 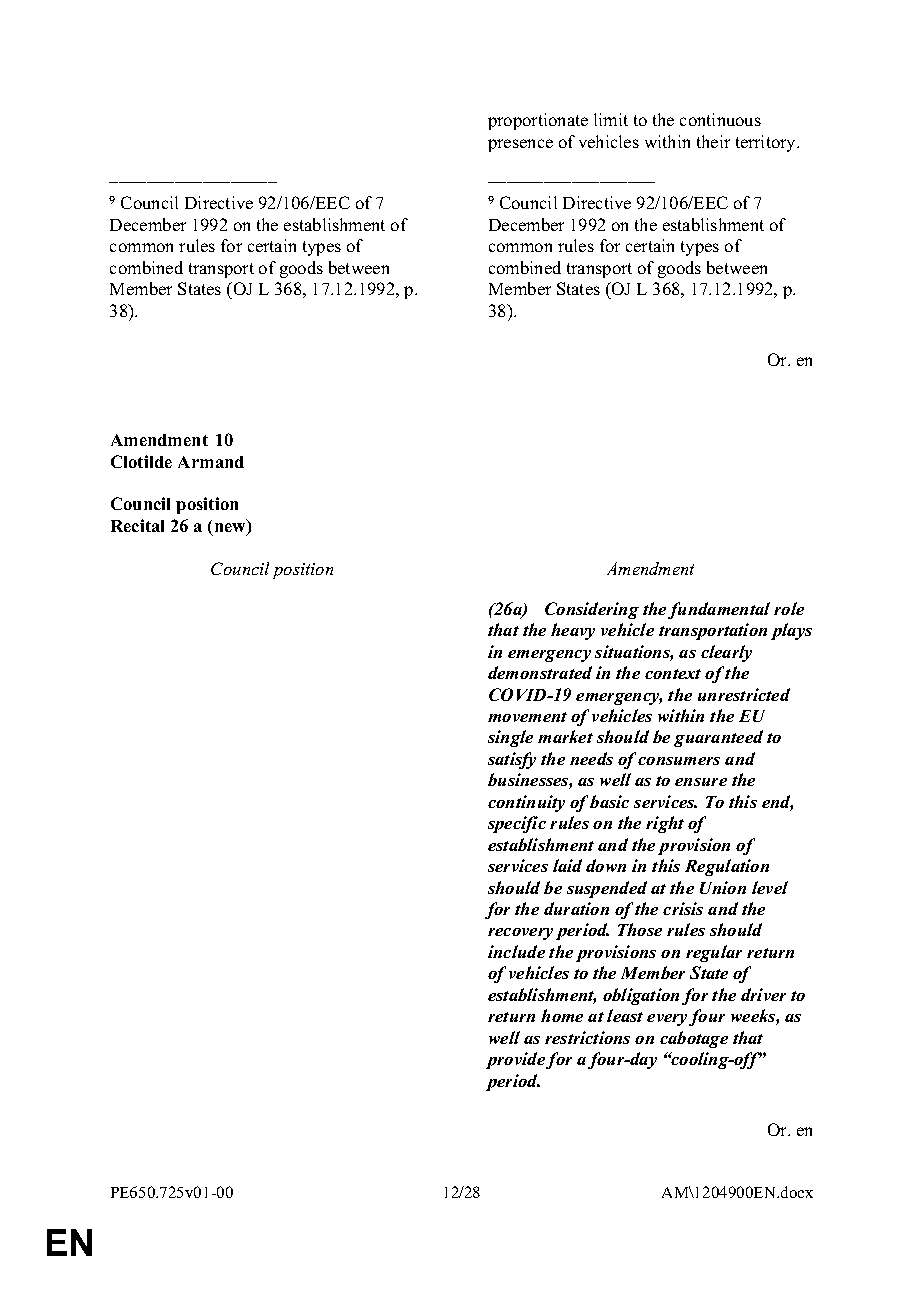 What do you see at coordinates (211, 462) in the screenshot?
I see `Armand` at bounding box center [211, 462].
